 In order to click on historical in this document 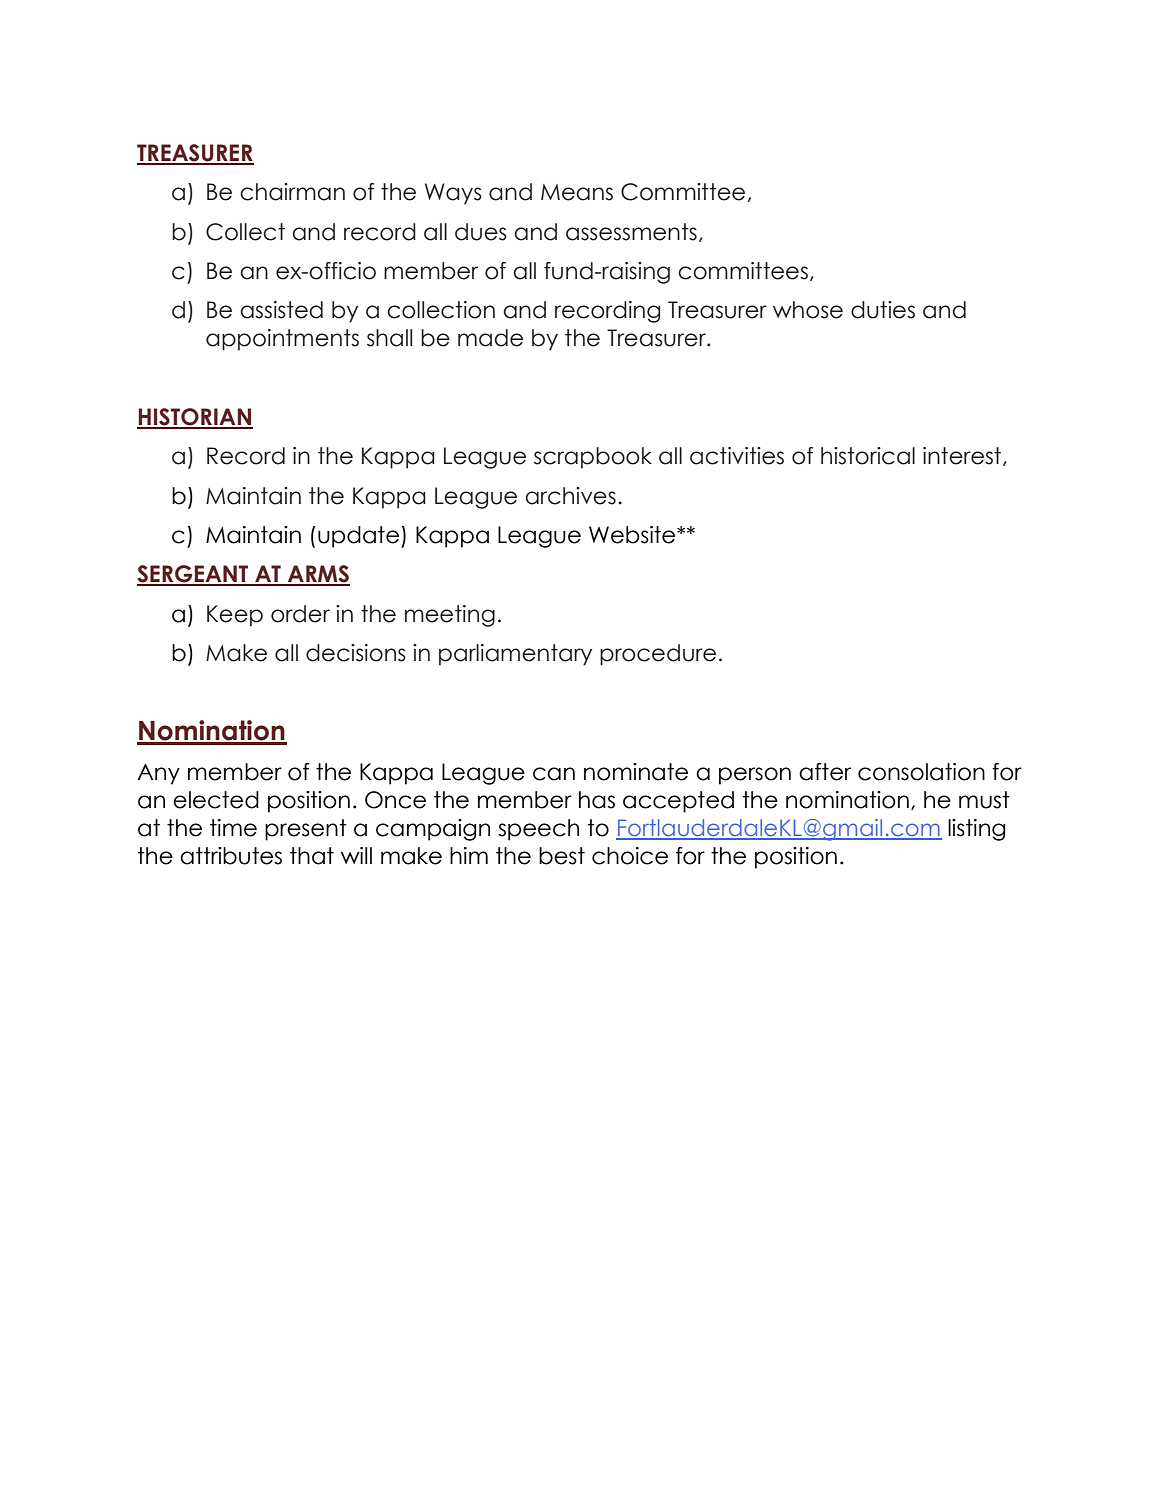, I will do `click(868, 456)`.
